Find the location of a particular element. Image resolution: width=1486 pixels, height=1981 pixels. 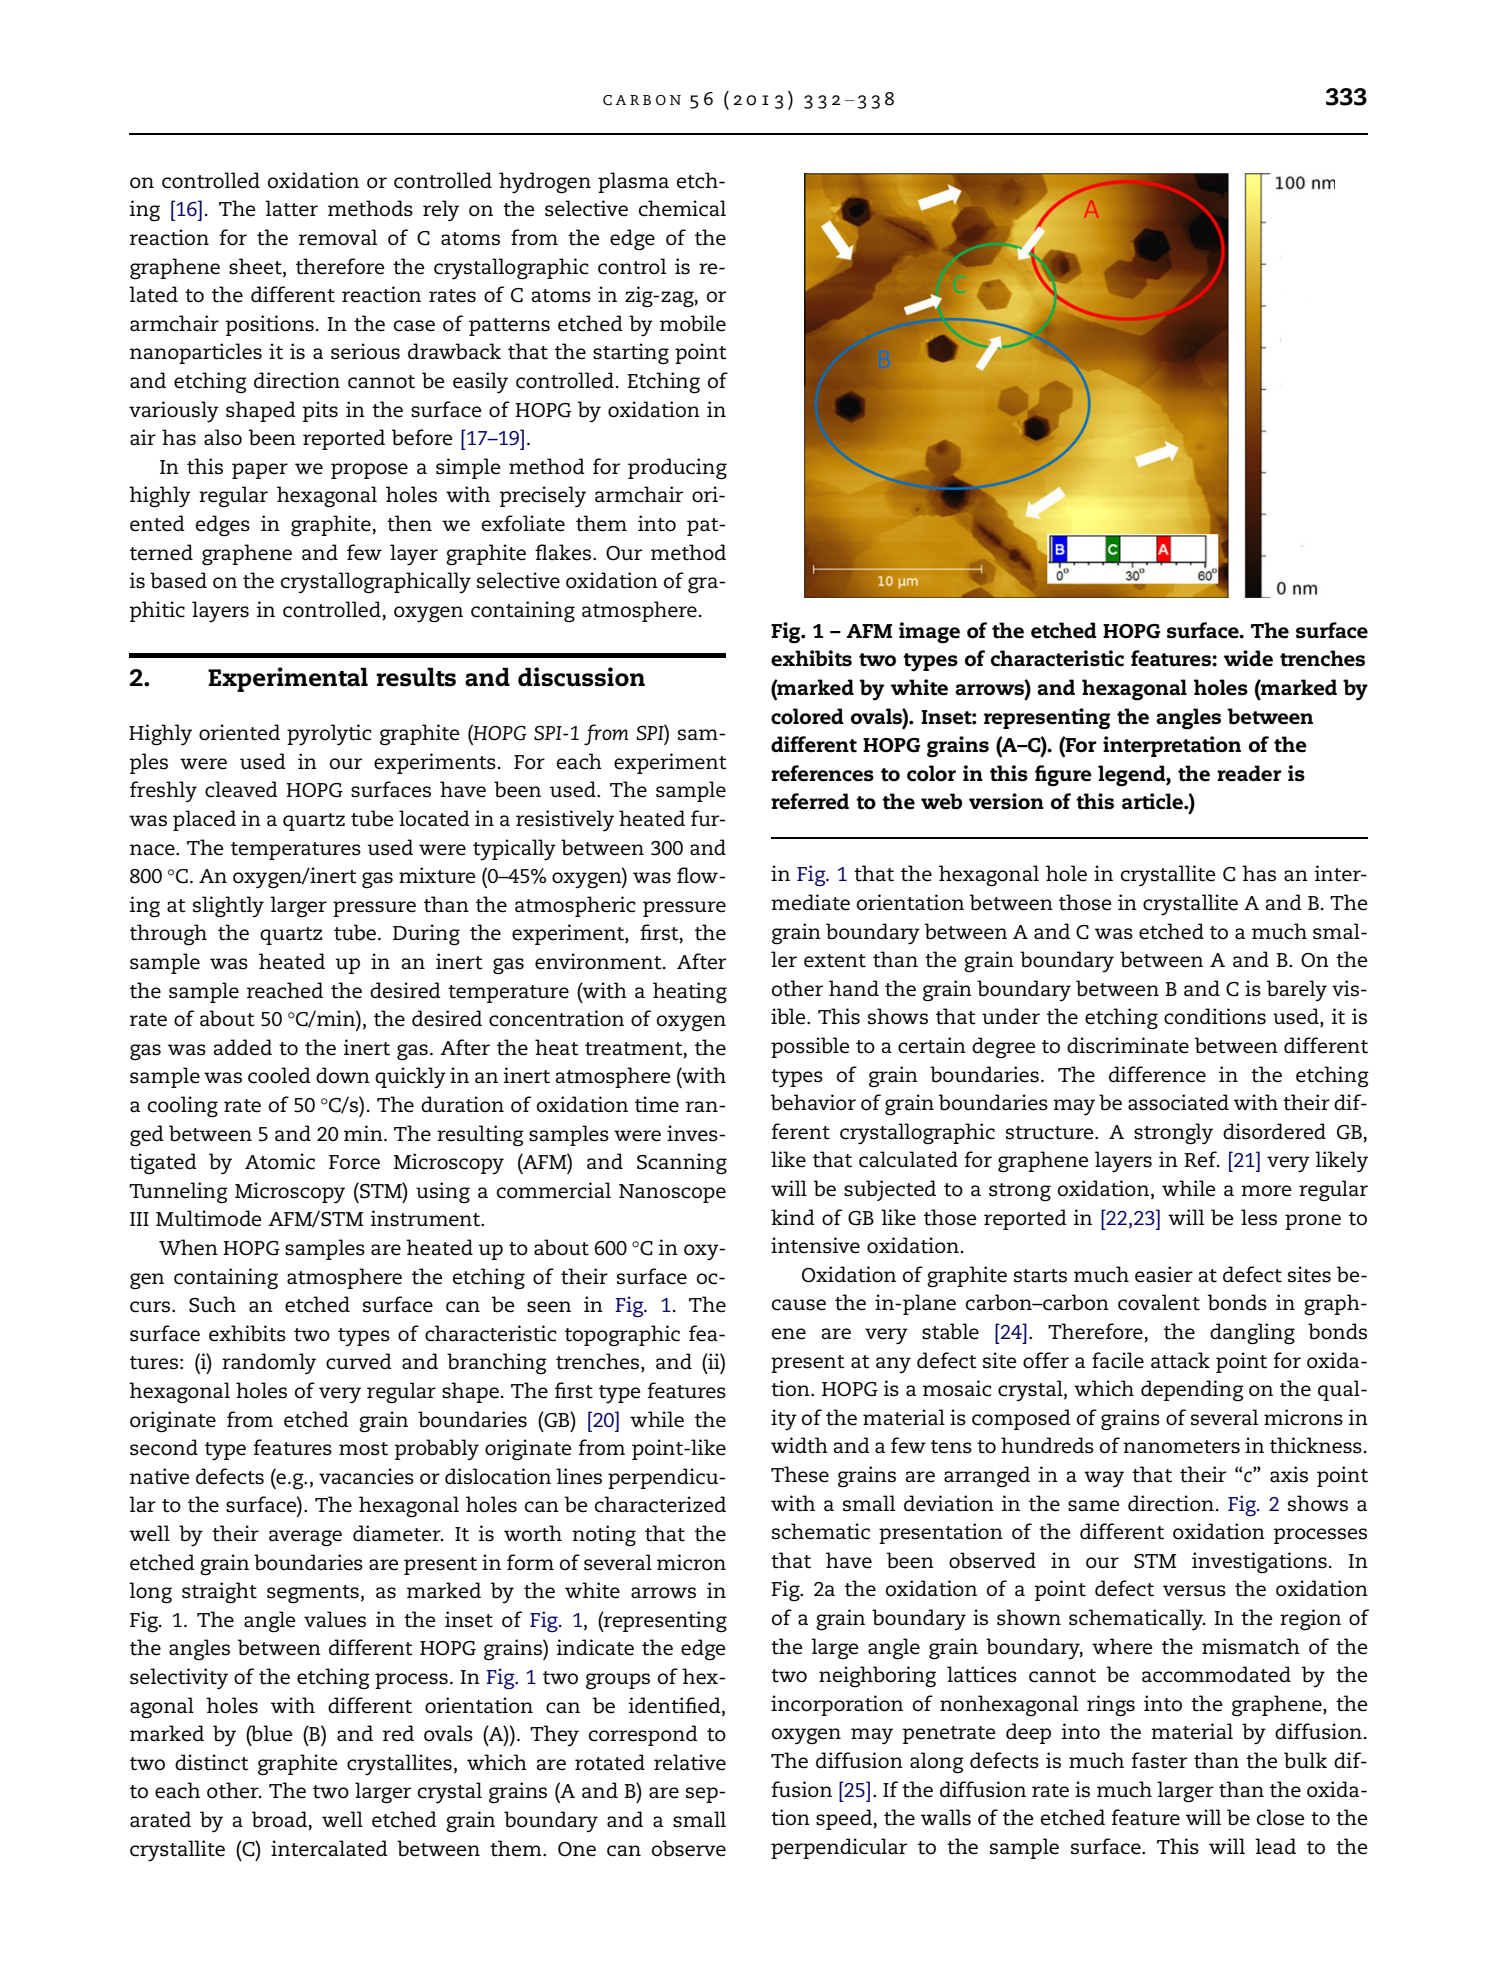

latter is located at coordinates (291, 208).
